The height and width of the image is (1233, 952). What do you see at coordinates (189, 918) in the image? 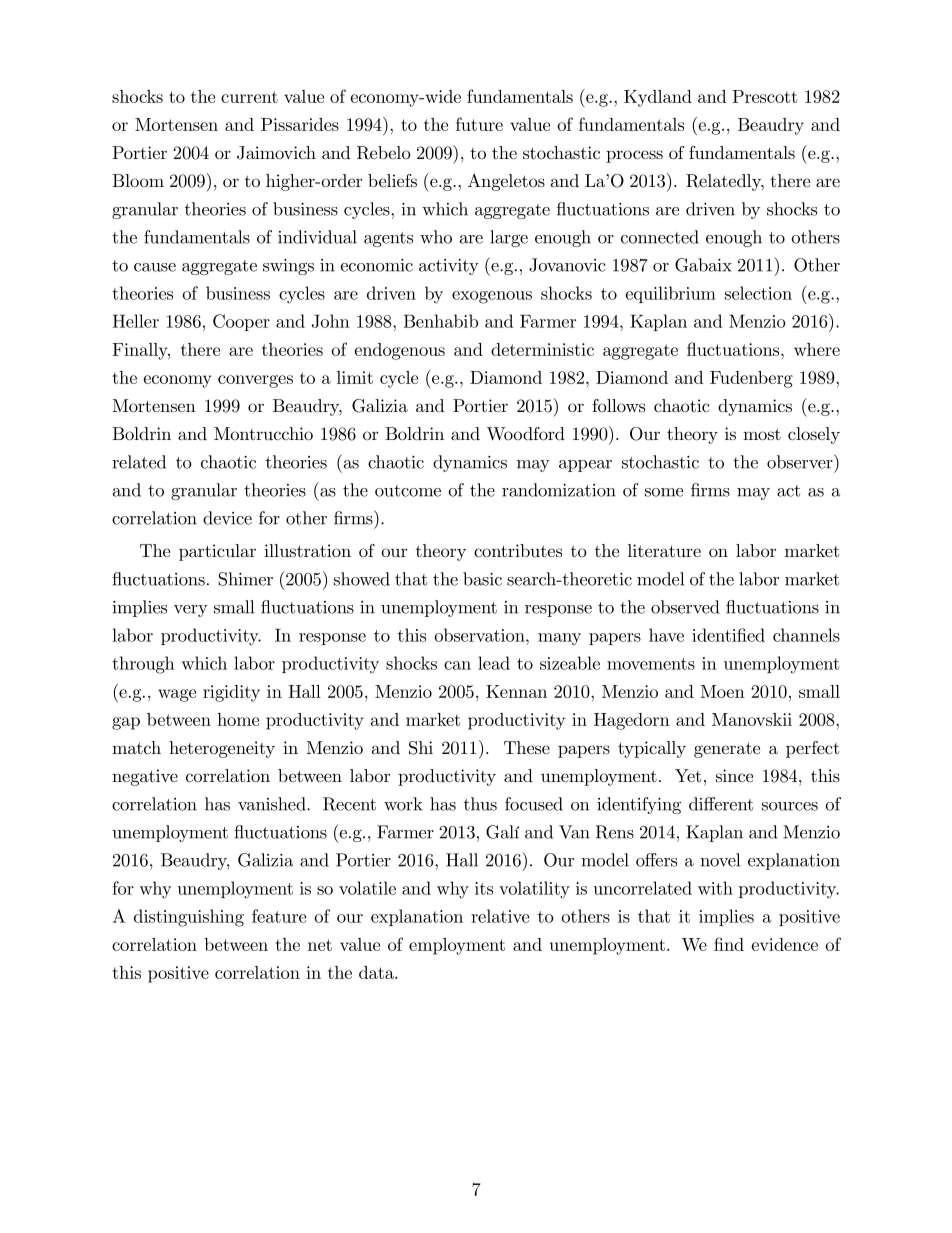
I see `distinguishing` at bounding box center [189, 918].
